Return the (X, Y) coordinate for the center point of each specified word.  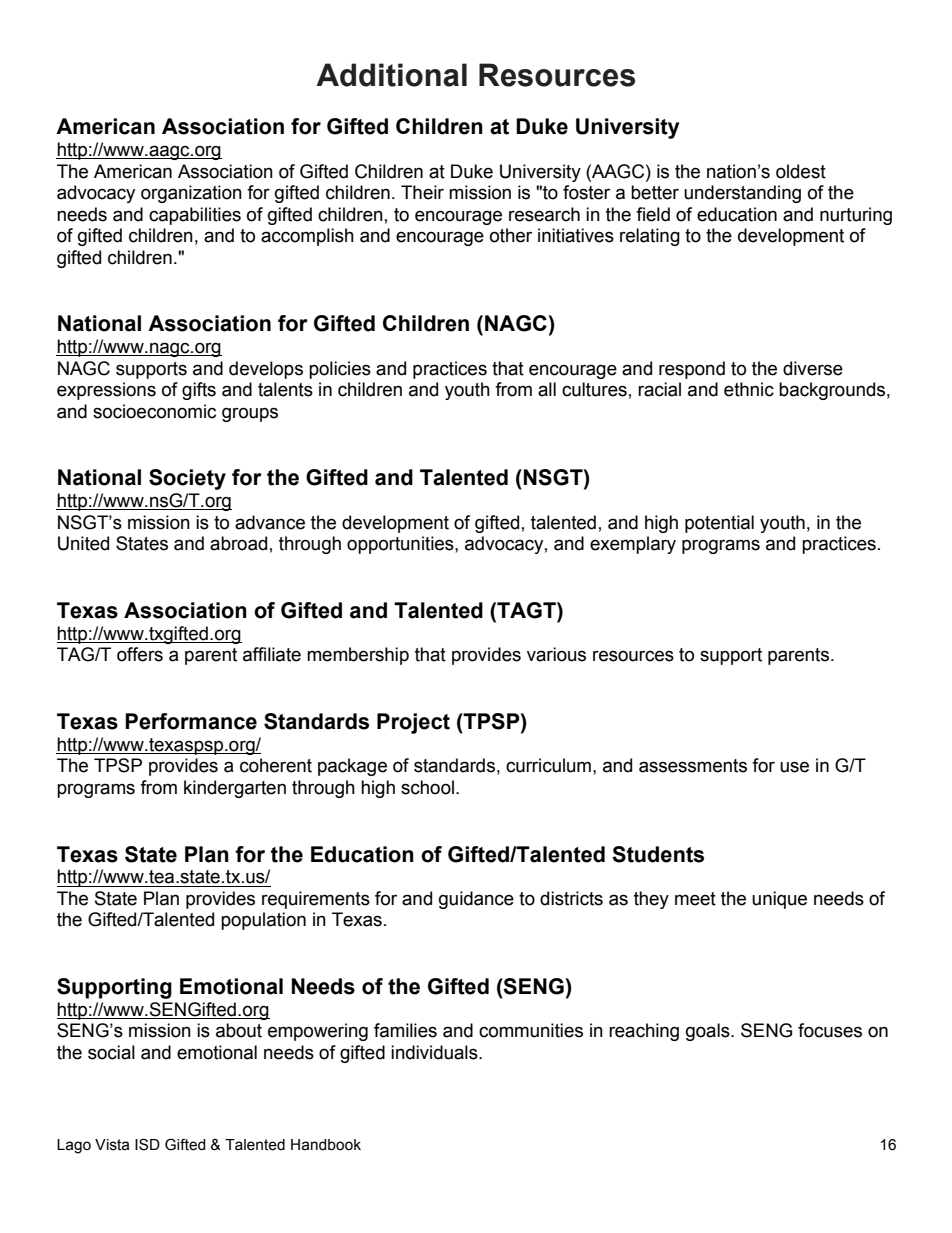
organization (191, 194)
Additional (391, 75)
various (556, 654)
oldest (801, 171)
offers (140, 654)
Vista (112, 1145)
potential (719, 524)
